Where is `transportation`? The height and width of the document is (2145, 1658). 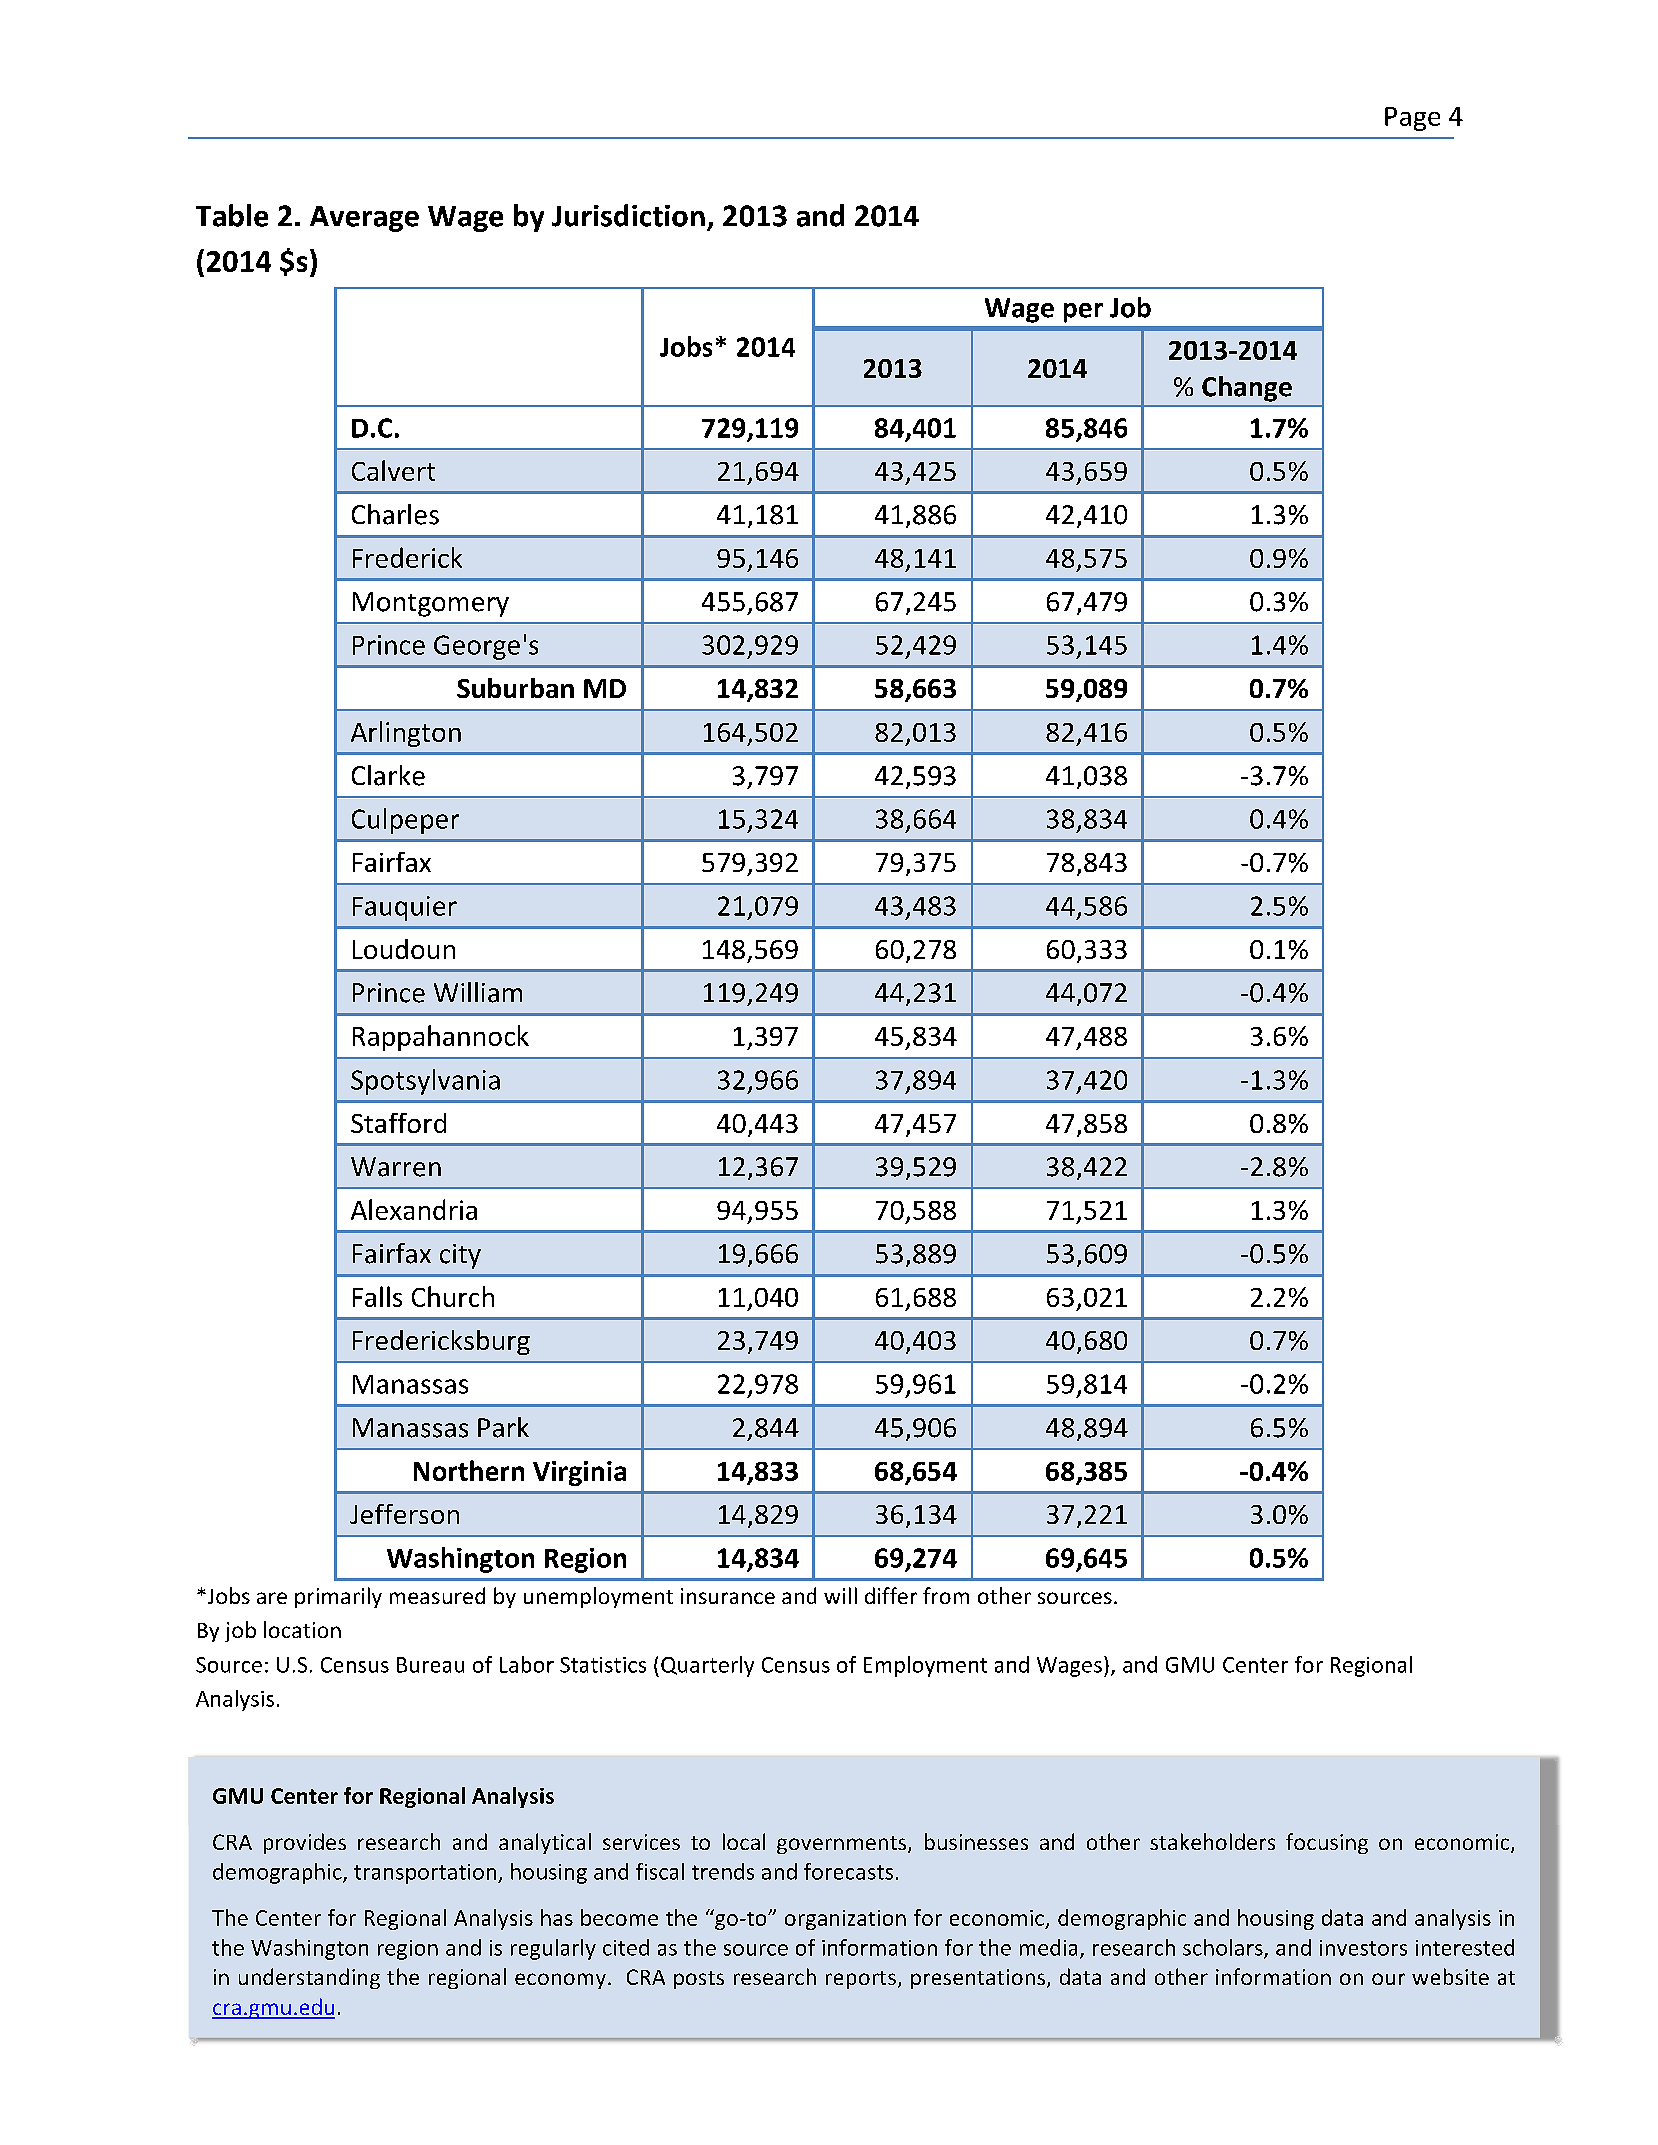 transportation is located at coordinates (426, 1874).
